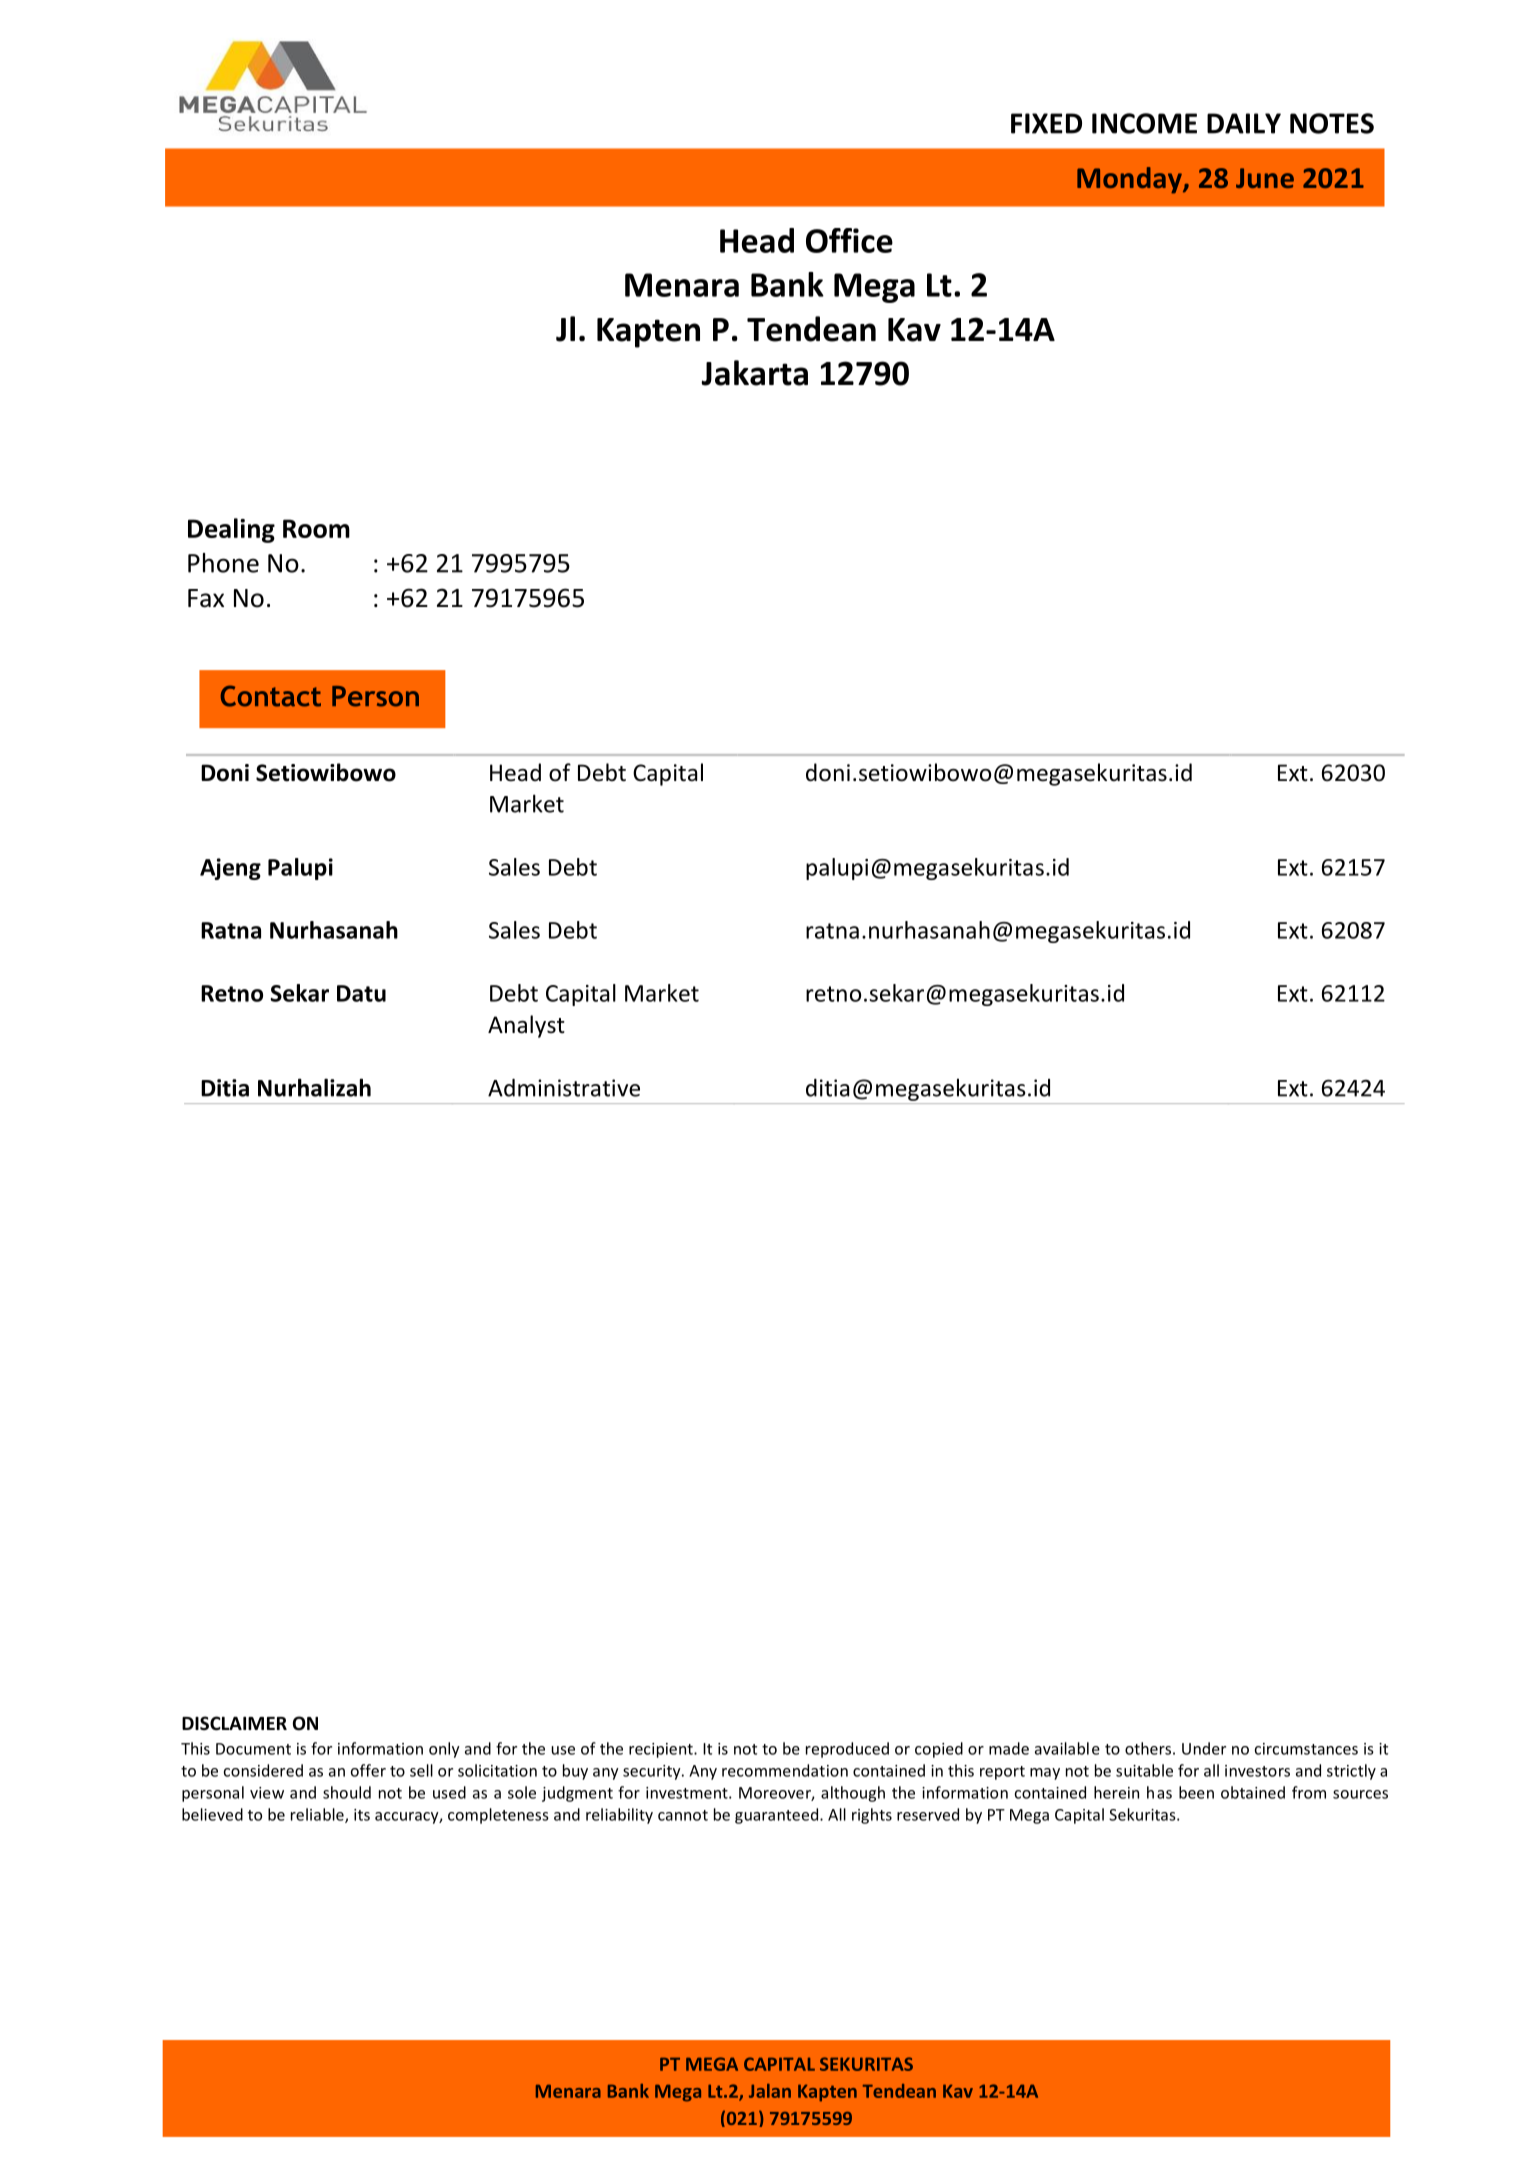 This screenshot has width=1537, height=2174. What do you see at coordinates (754, 373) in the screenshot?
I see `Jakarta` at bounding box center [754, 373].
